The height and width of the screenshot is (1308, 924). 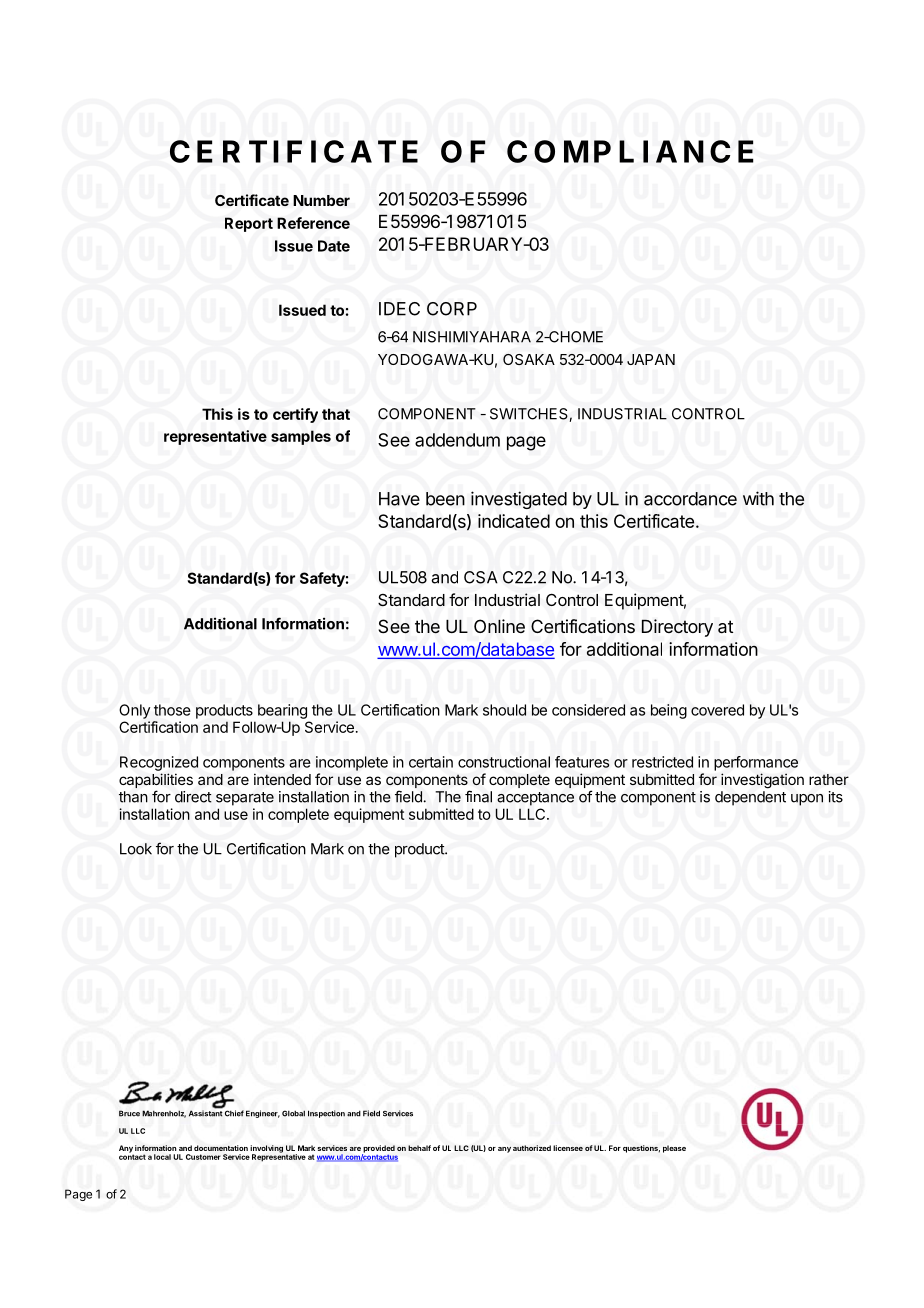 I want to click on those, so click(x=172, y=710).
